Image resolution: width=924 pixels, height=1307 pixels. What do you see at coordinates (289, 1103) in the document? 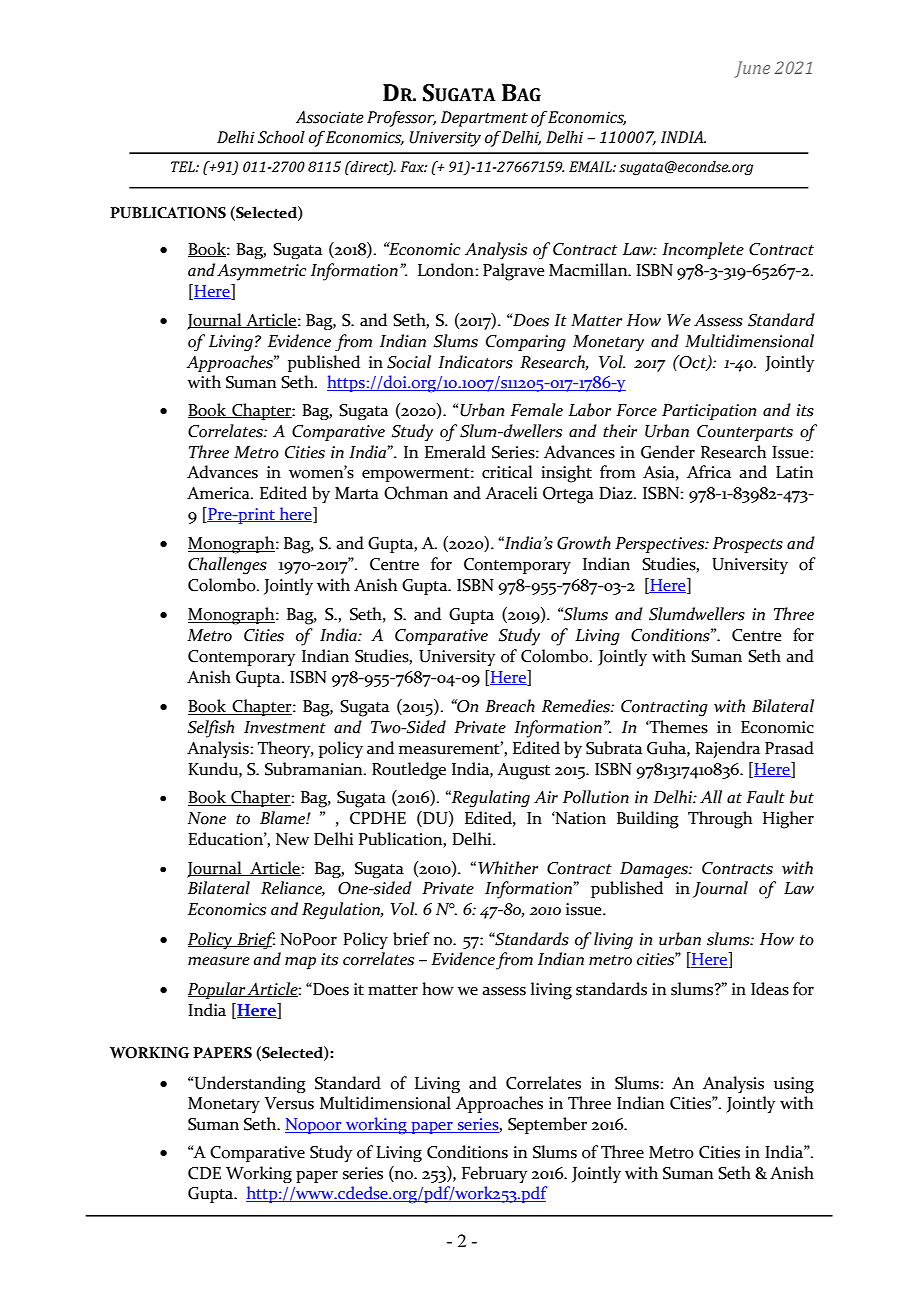
I see `Versus` at bounding box center [289, 1103].
